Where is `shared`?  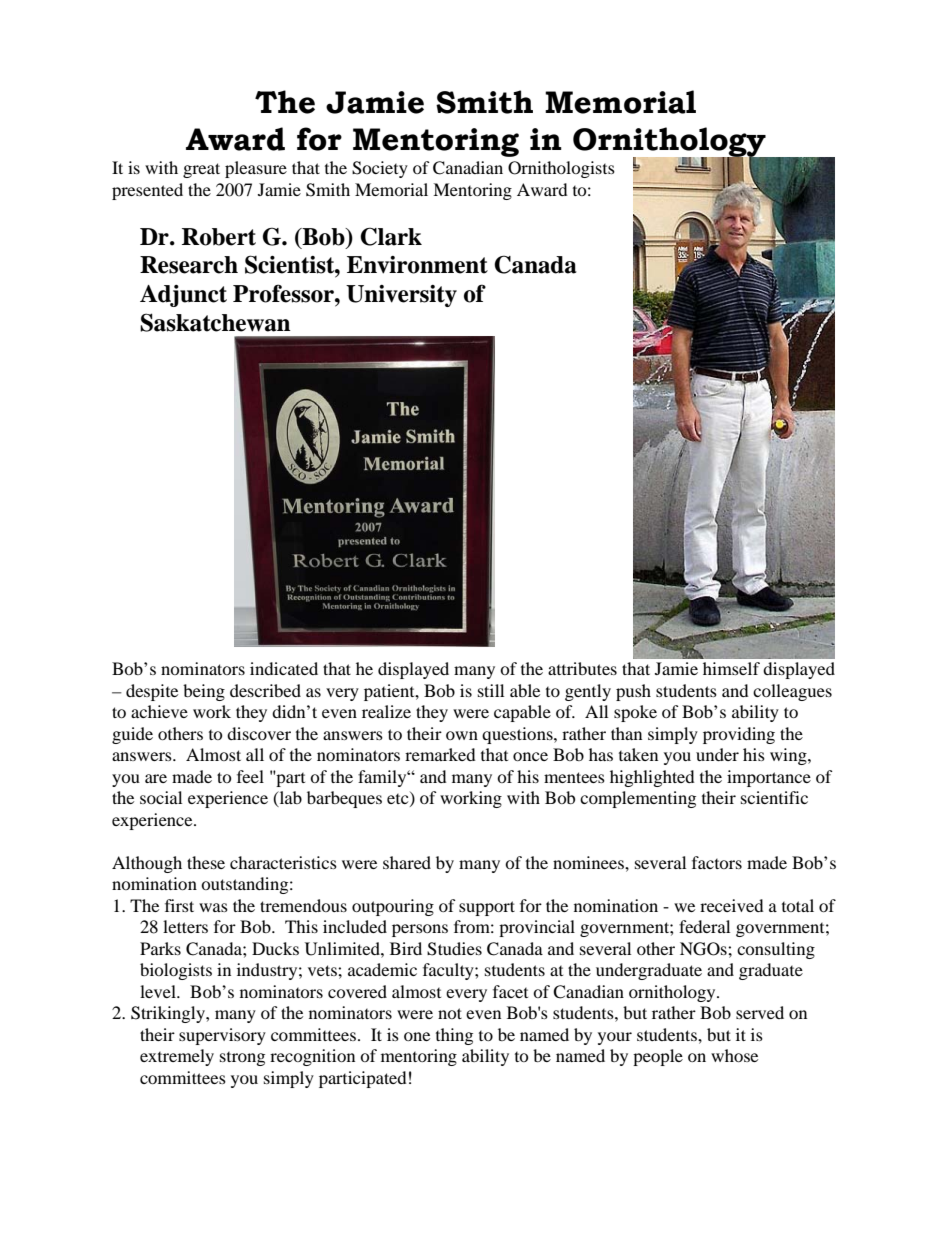
shared is located at coordinates (407, 862).
